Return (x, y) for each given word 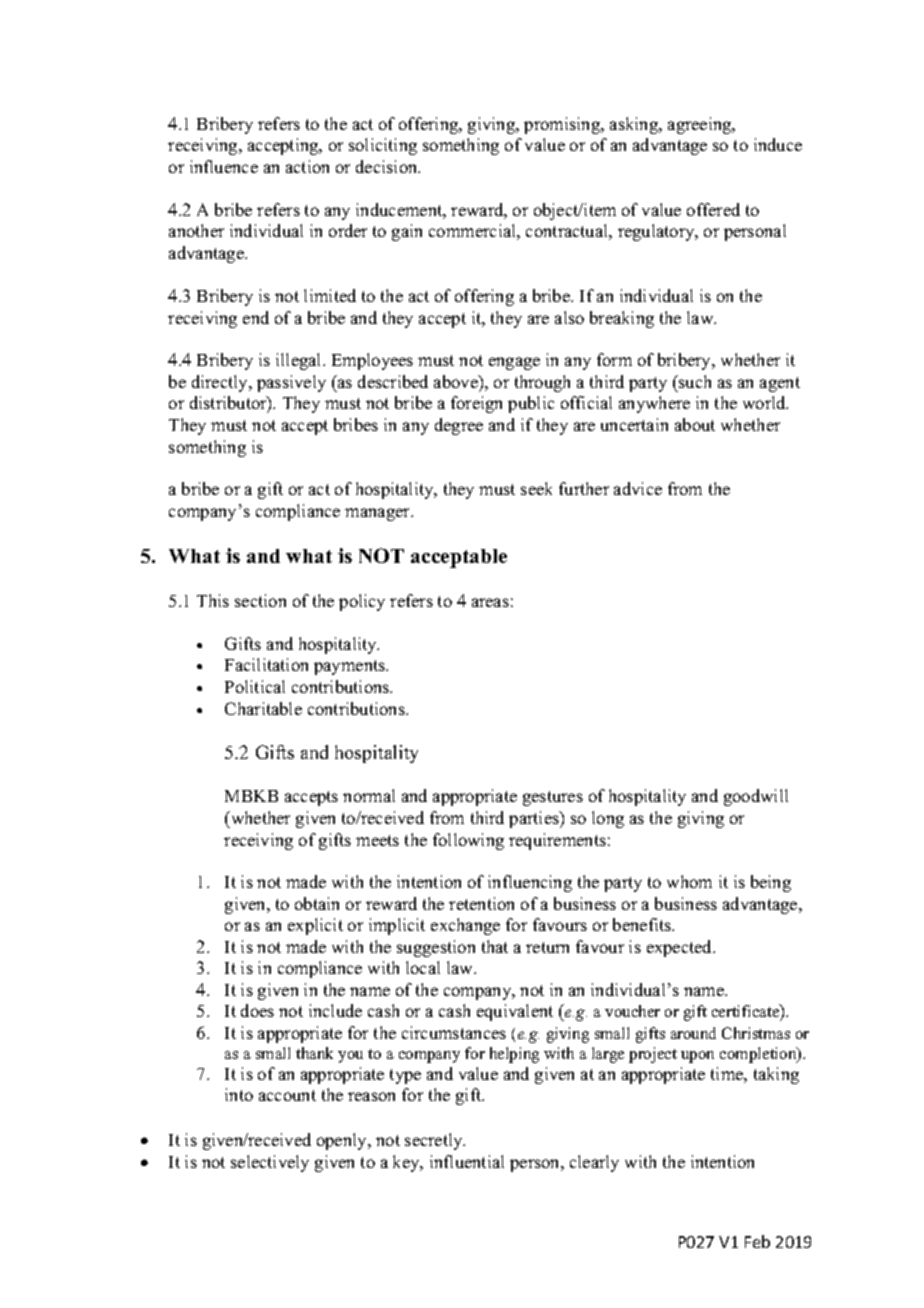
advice (638, 488)
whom (689, 881)
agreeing (701, 125)
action (307, 166)
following (468, 841)
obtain (317, 903)
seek (536, 488)
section (260, 600)
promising (563, 125)
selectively (270, 1163)
